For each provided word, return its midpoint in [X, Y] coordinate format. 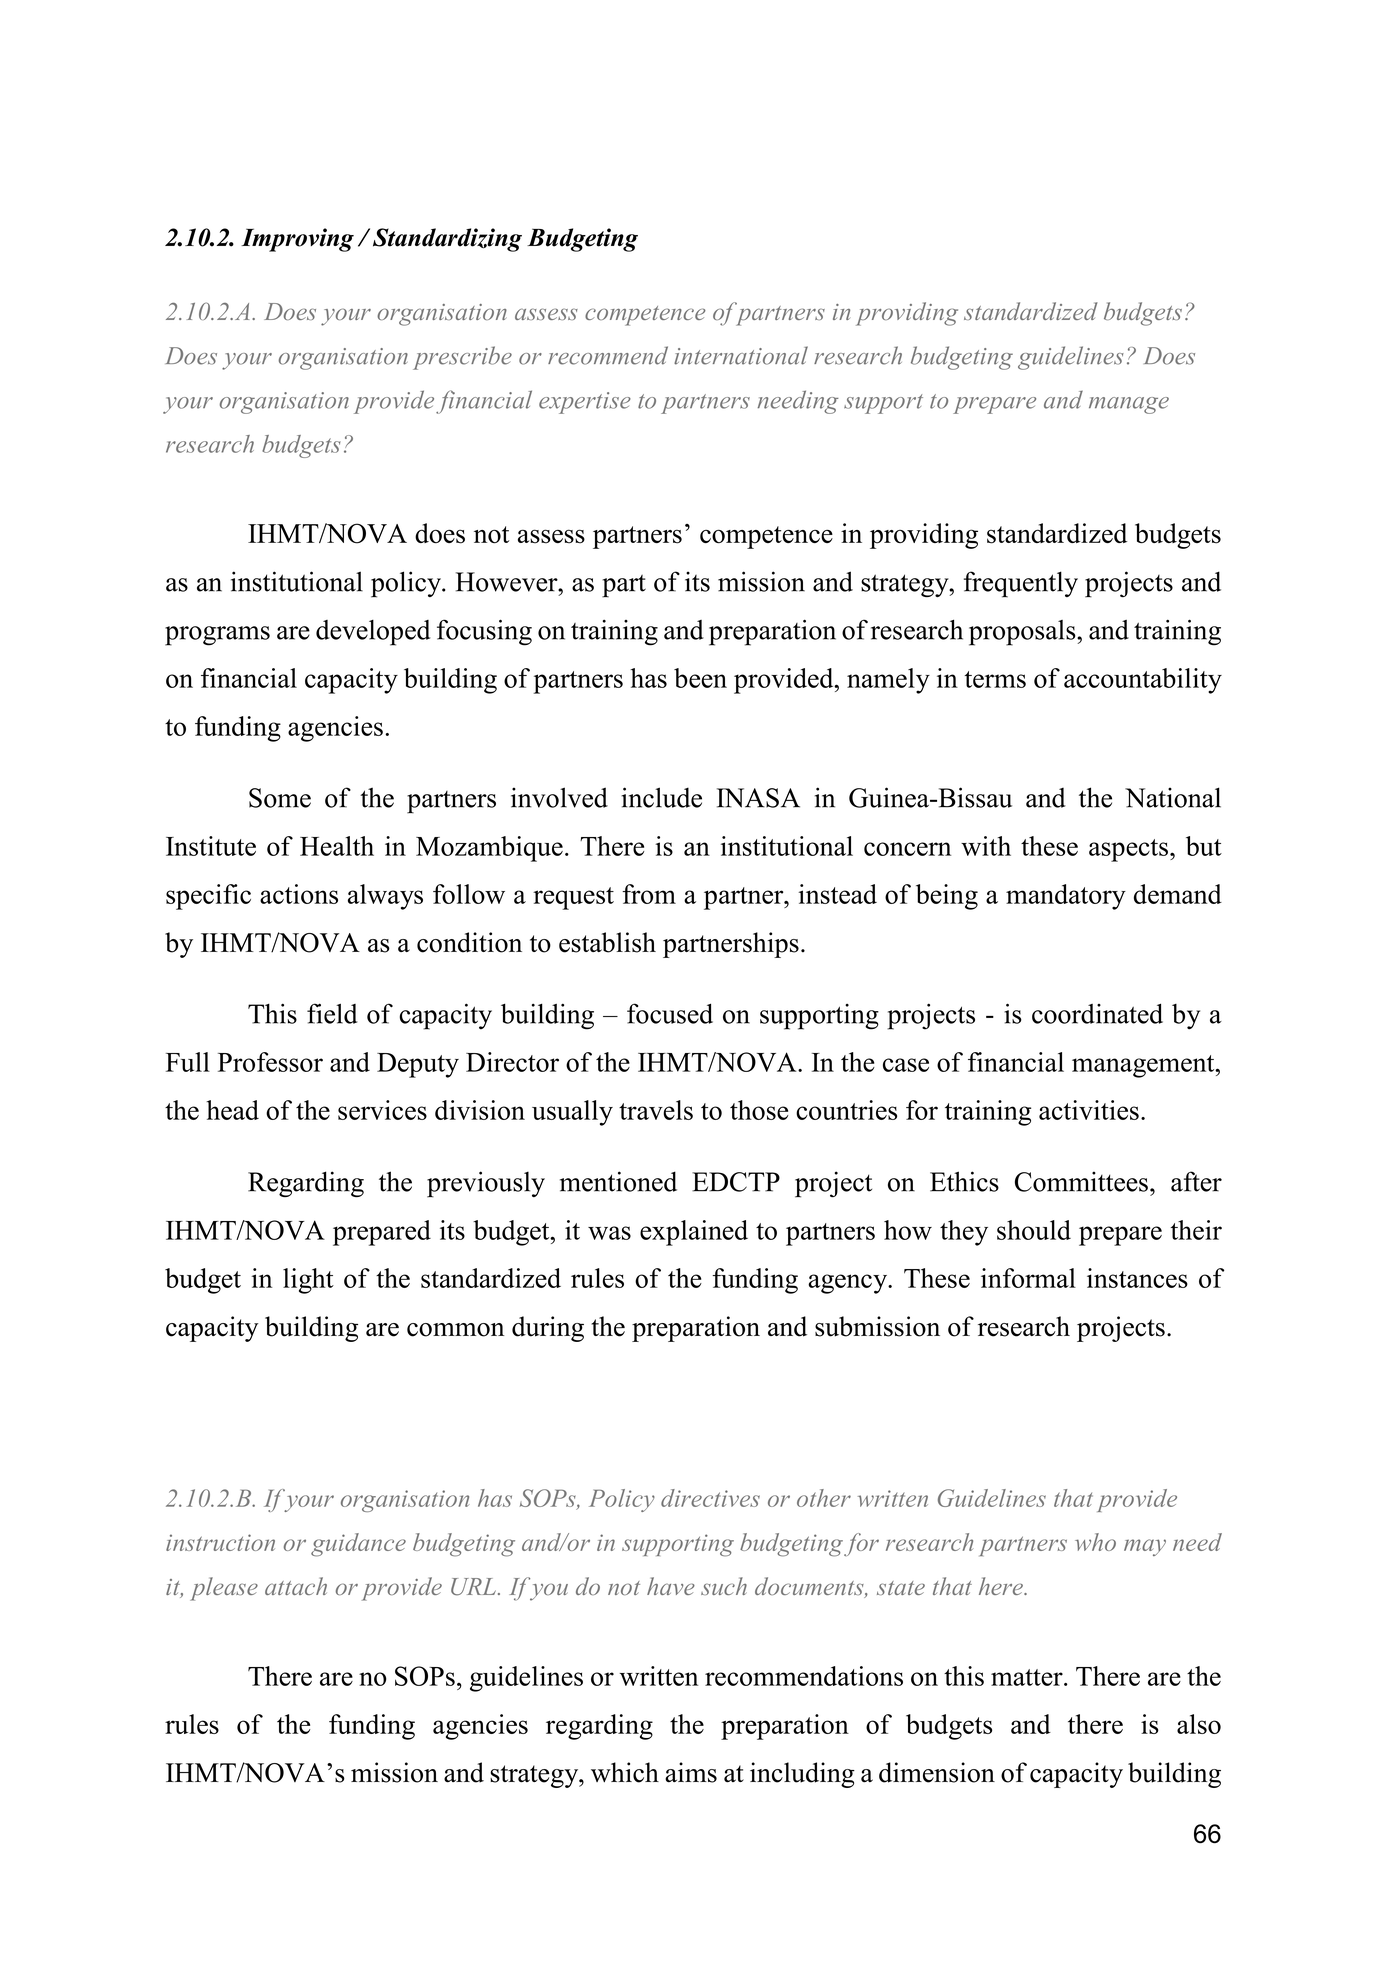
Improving [297, 240]
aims [691, 1772]
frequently [1021, 584]
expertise [585, 403]
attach [296, 1586]
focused [670, 1013]
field [332, 1013]
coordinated [1097, 1013]
